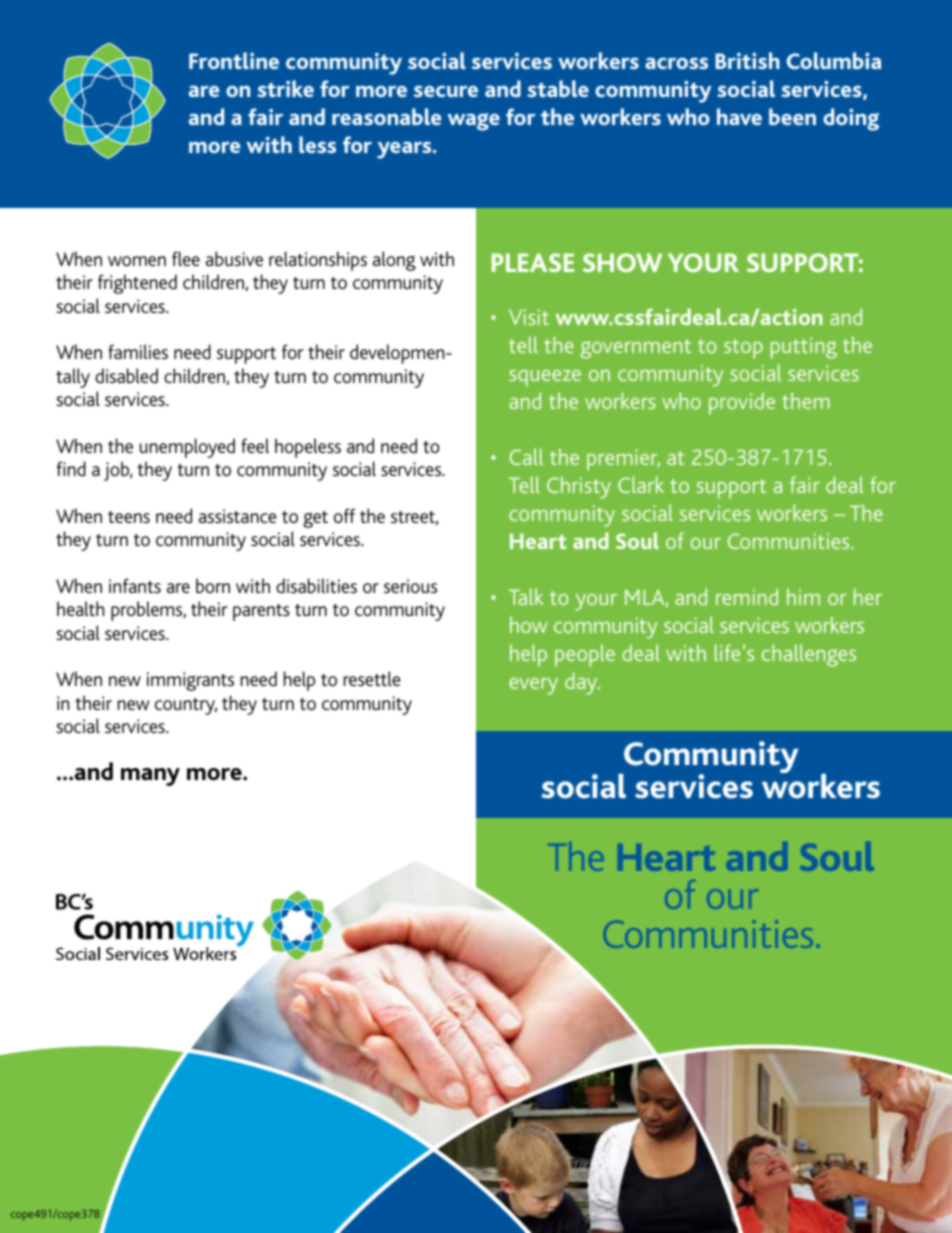  Describe the element at coordinates (234, 60) in the screenshot. I see `Frontline` at that location.
